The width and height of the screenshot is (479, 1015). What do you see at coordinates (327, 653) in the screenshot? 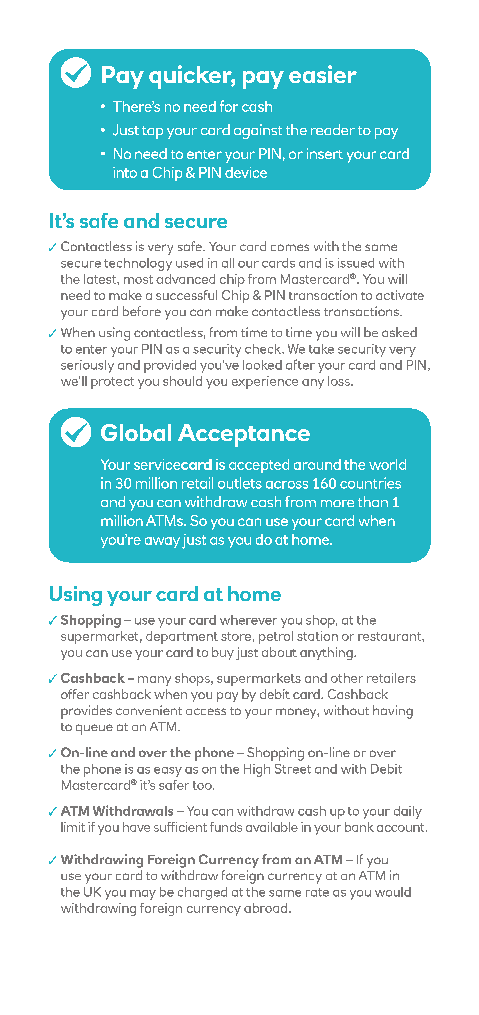
I see `anything` at bounding box center [327, 653].
